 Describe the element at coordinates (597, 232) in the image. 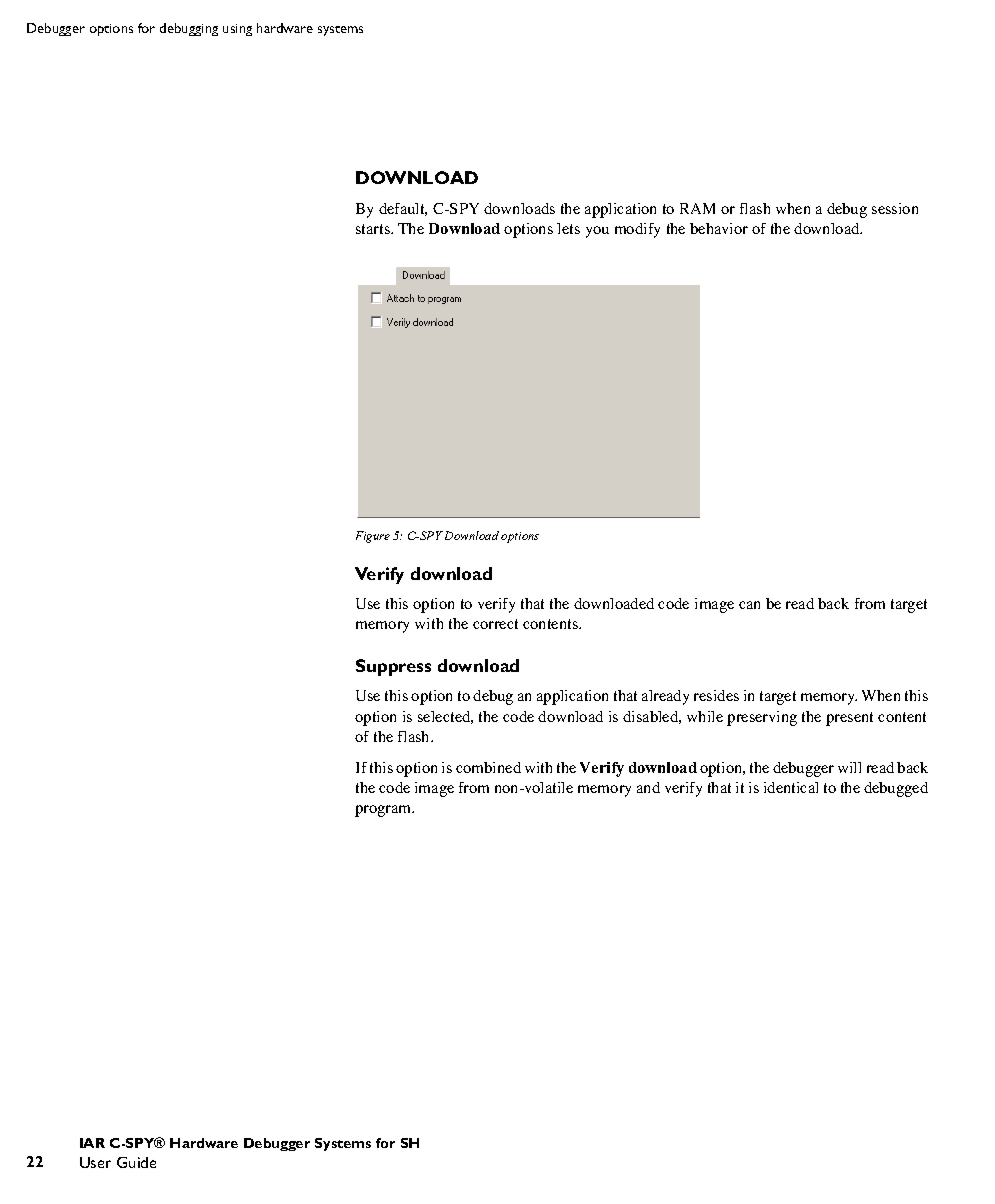

I see `you` at that location.
